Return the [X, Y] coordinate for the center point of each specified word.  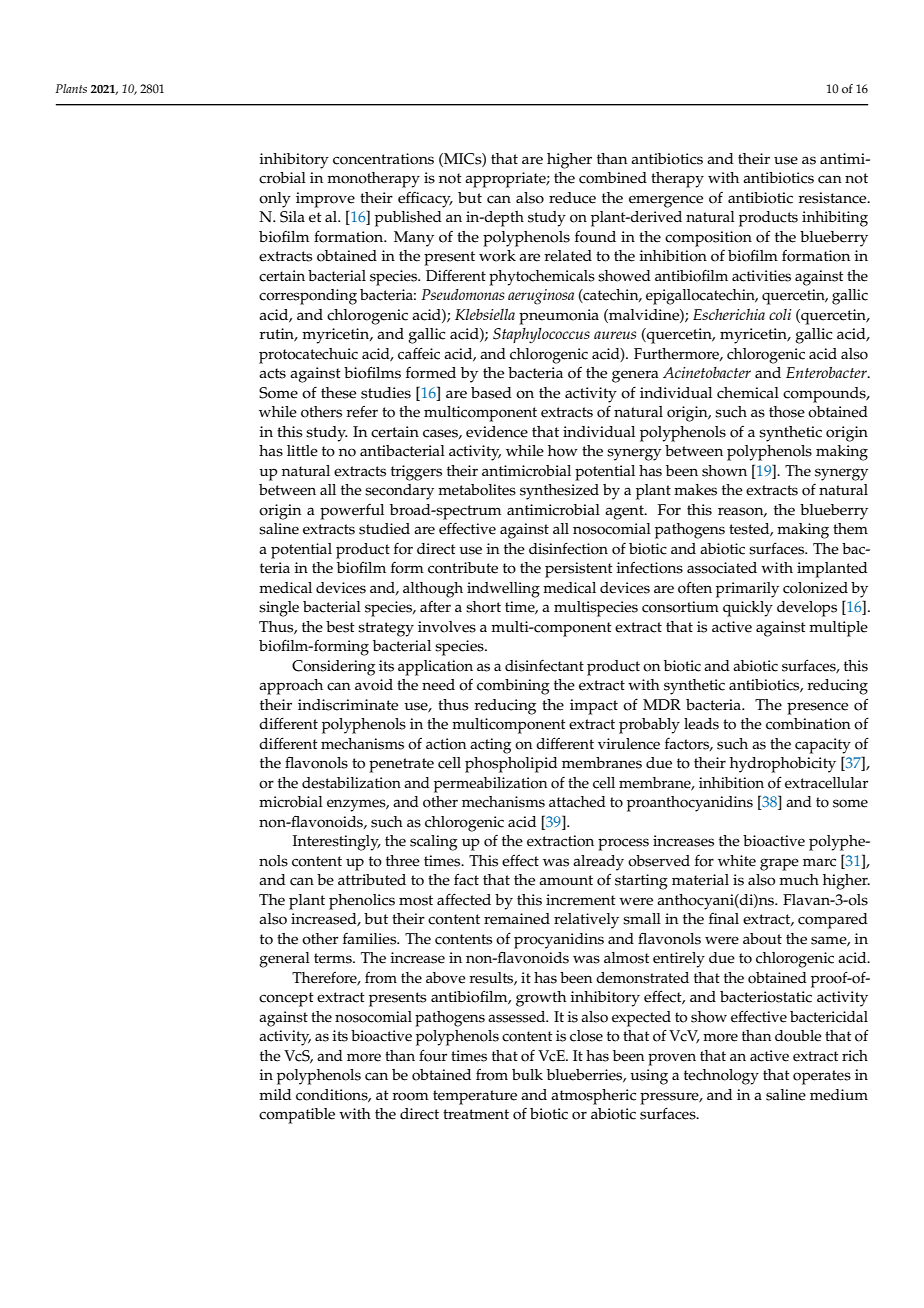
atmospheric [593, 1097]
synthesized [559, 492]
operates [822, 1077]
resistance [833, 198]
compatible [297, 1116]
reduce [572, 198]
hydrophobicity [783, 765]
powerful [352, 512]
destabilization [351, 783]
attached [577, 802]
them [850, 529]
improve [325, 200]
